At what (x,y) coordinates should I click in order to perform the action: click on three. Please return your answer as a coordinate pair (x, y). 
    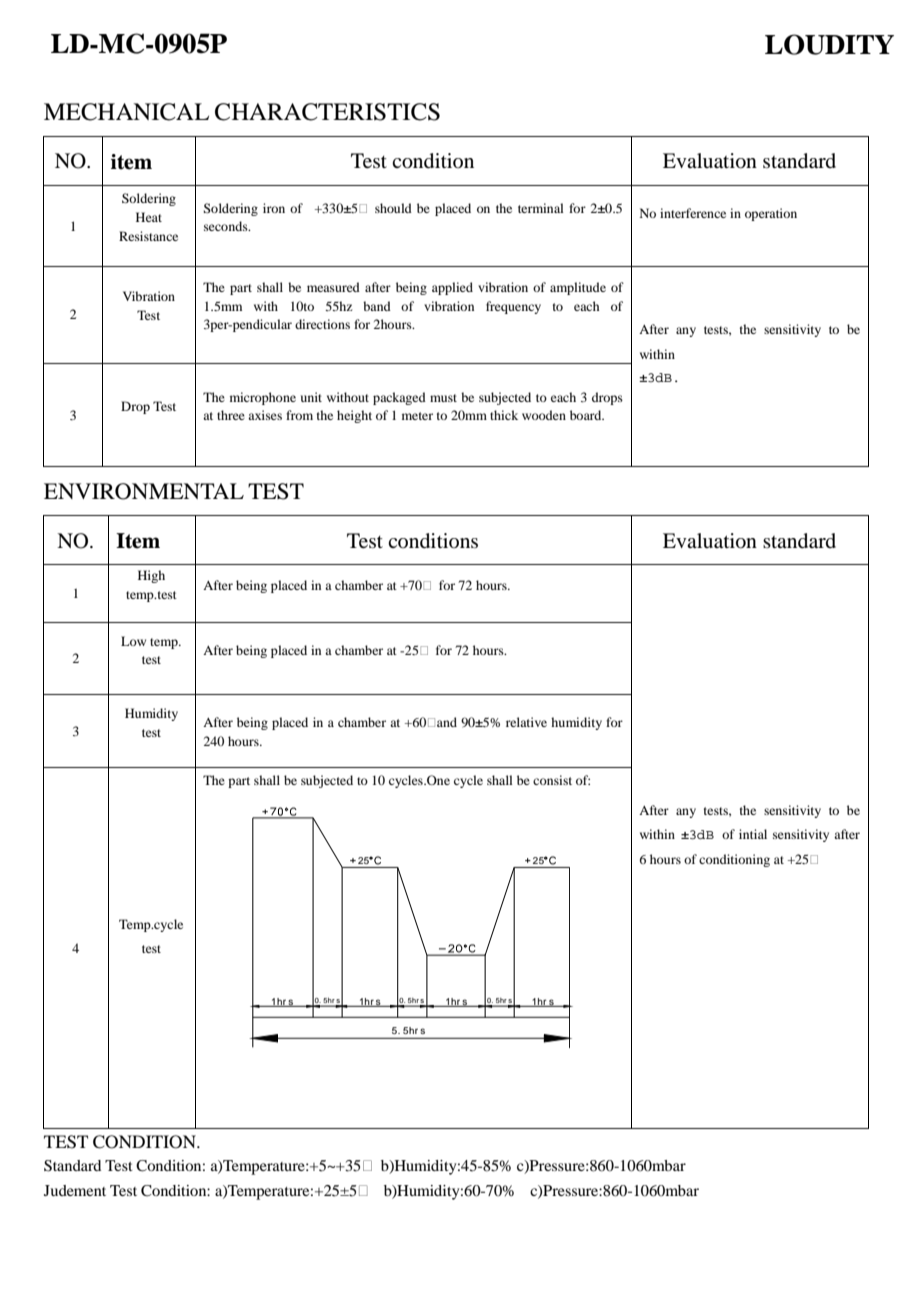
    Looking at the image, I should click on (231, 415).
